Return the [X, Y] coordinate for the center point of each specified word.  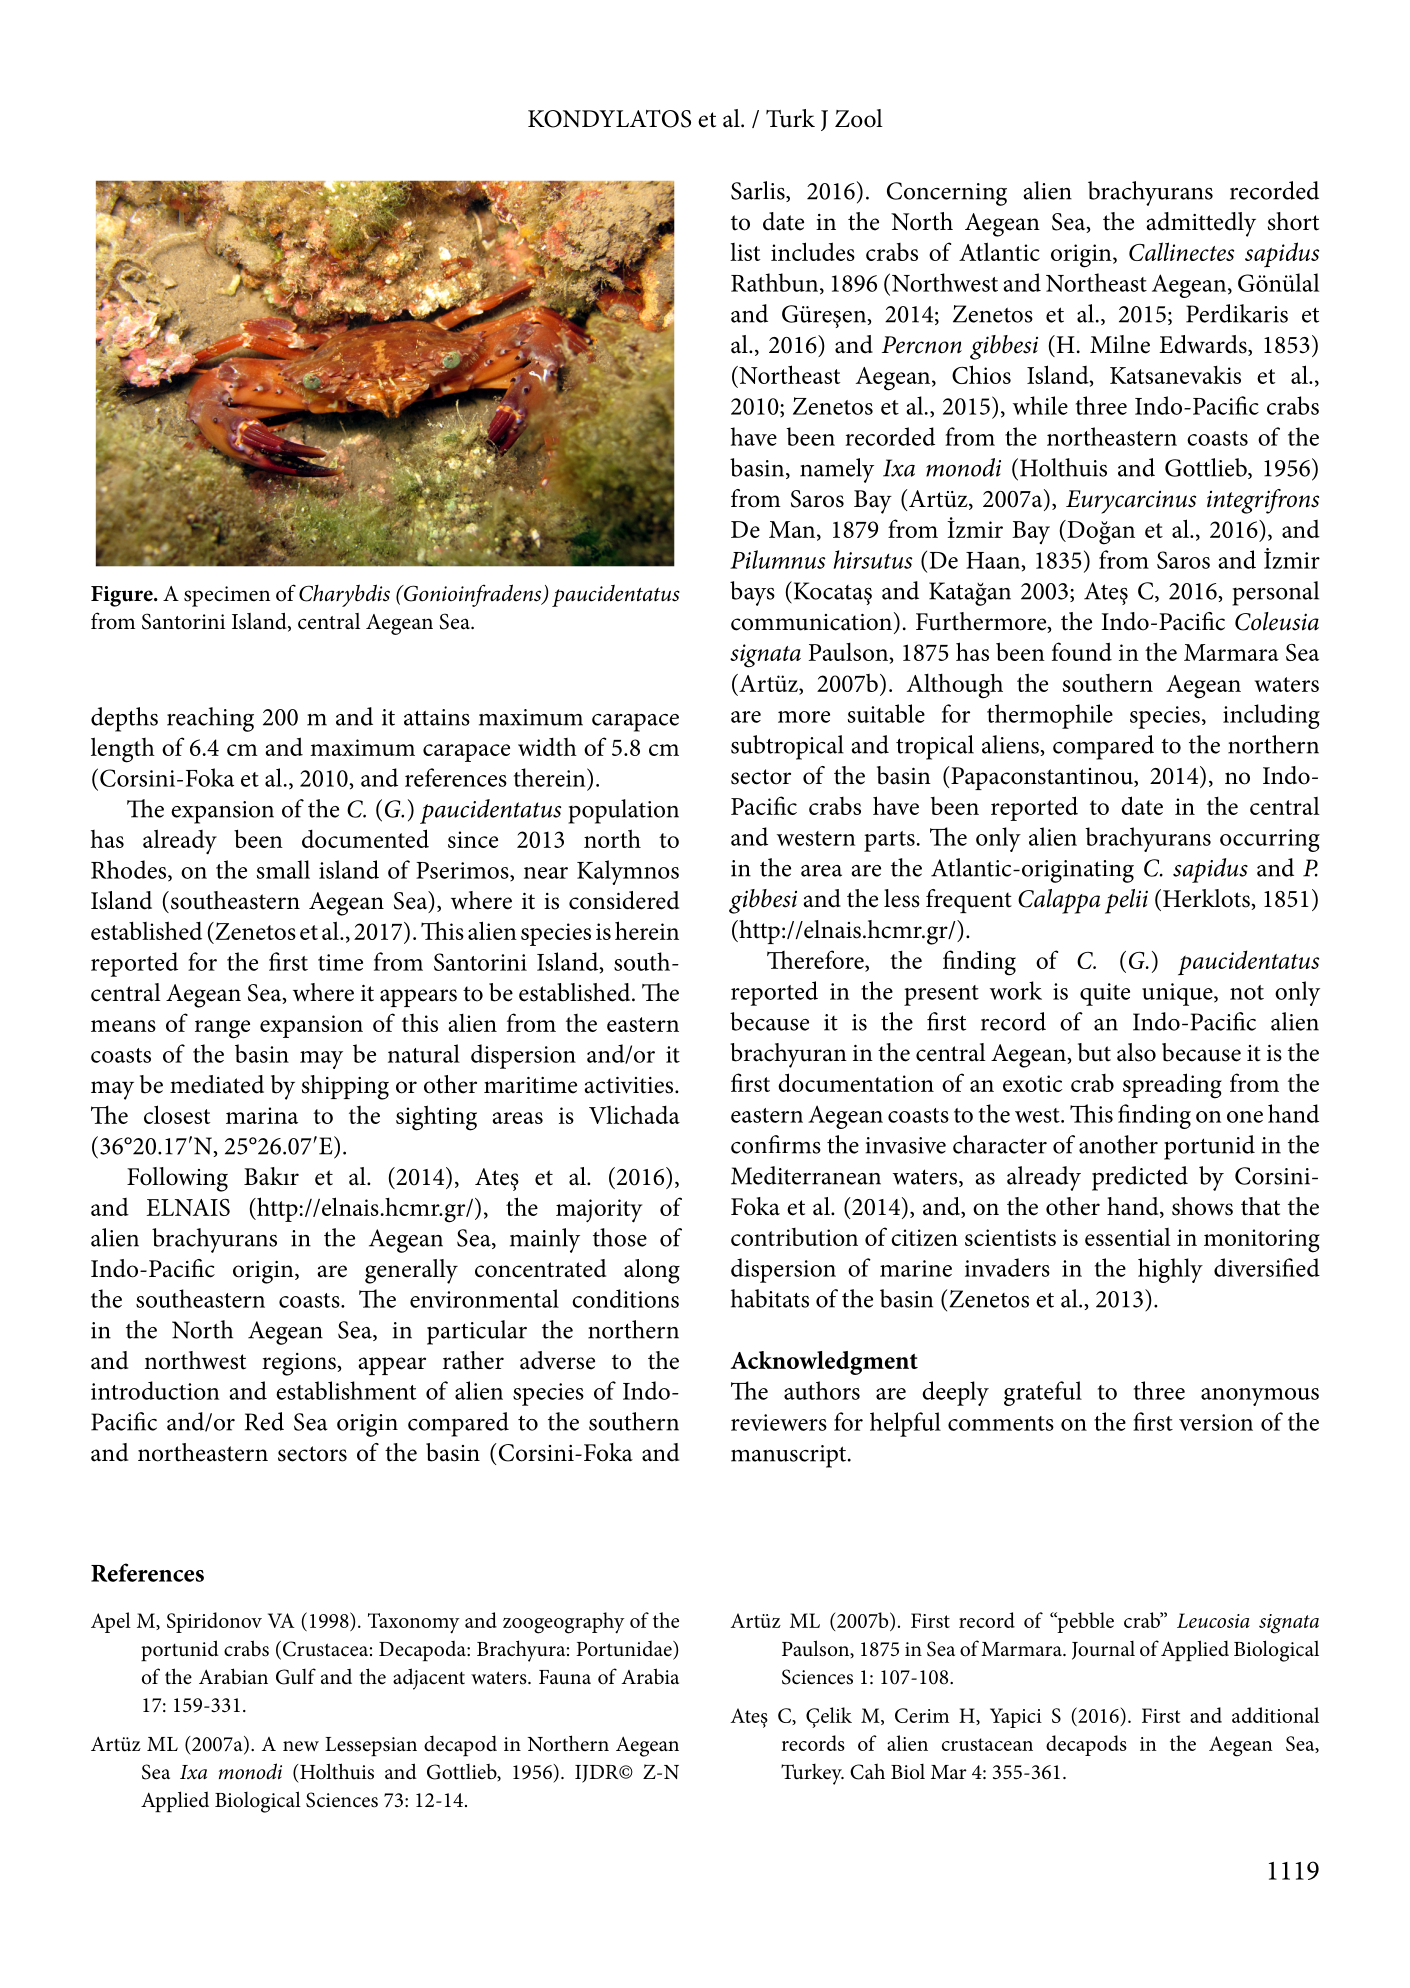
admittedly [1201, 224]
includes [813, 251]
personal [1275, 593]
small [283, 869]
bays [752, 593]
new [301, 1746]
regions [300, 1364]
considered [624, 900]
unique [1178, 994]
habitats [770, 1298]
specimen [227, 596]
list [745, 252]
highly [1170, 1270]
